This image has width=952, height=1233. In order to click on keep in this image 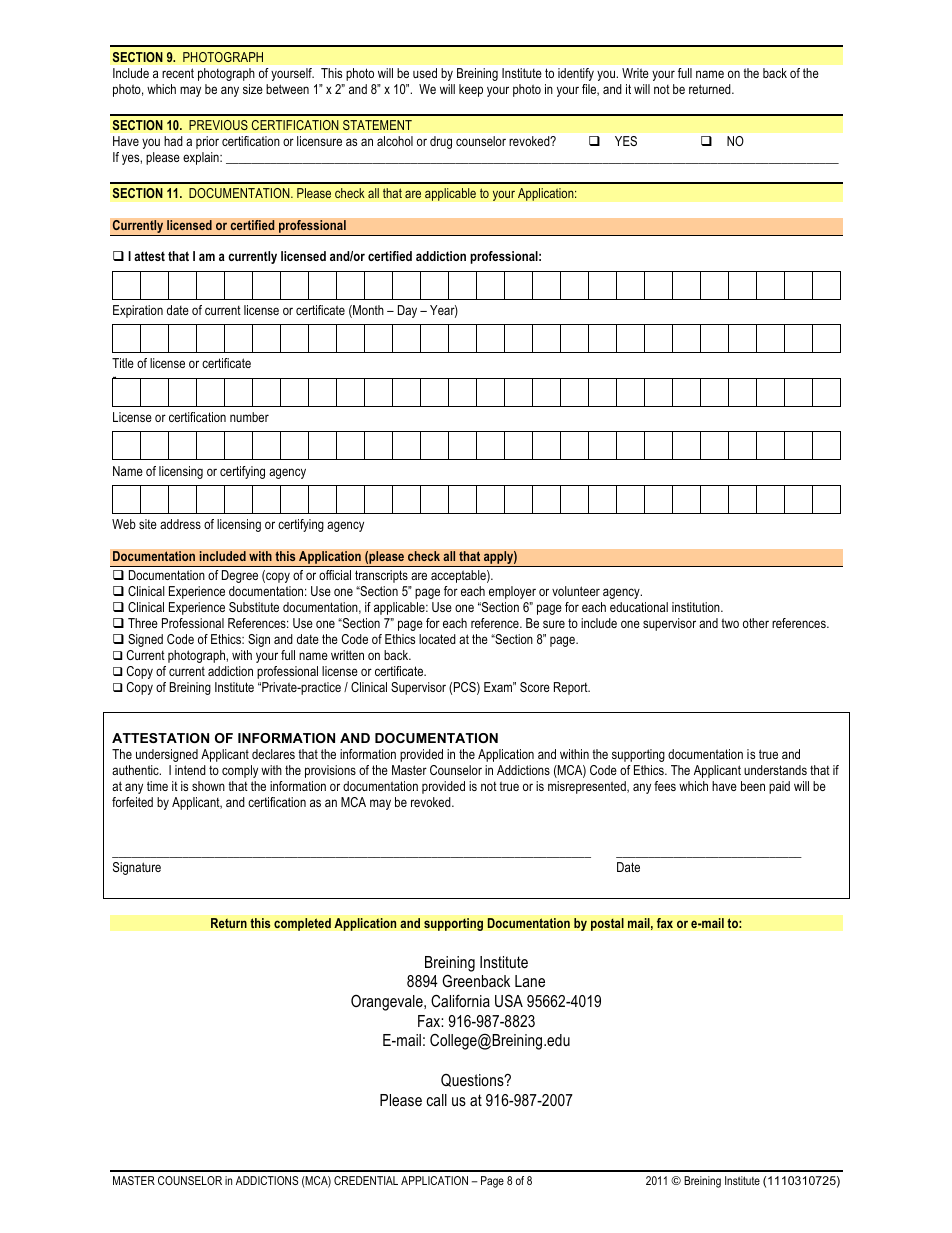, I will do `click(471, 90)`.
